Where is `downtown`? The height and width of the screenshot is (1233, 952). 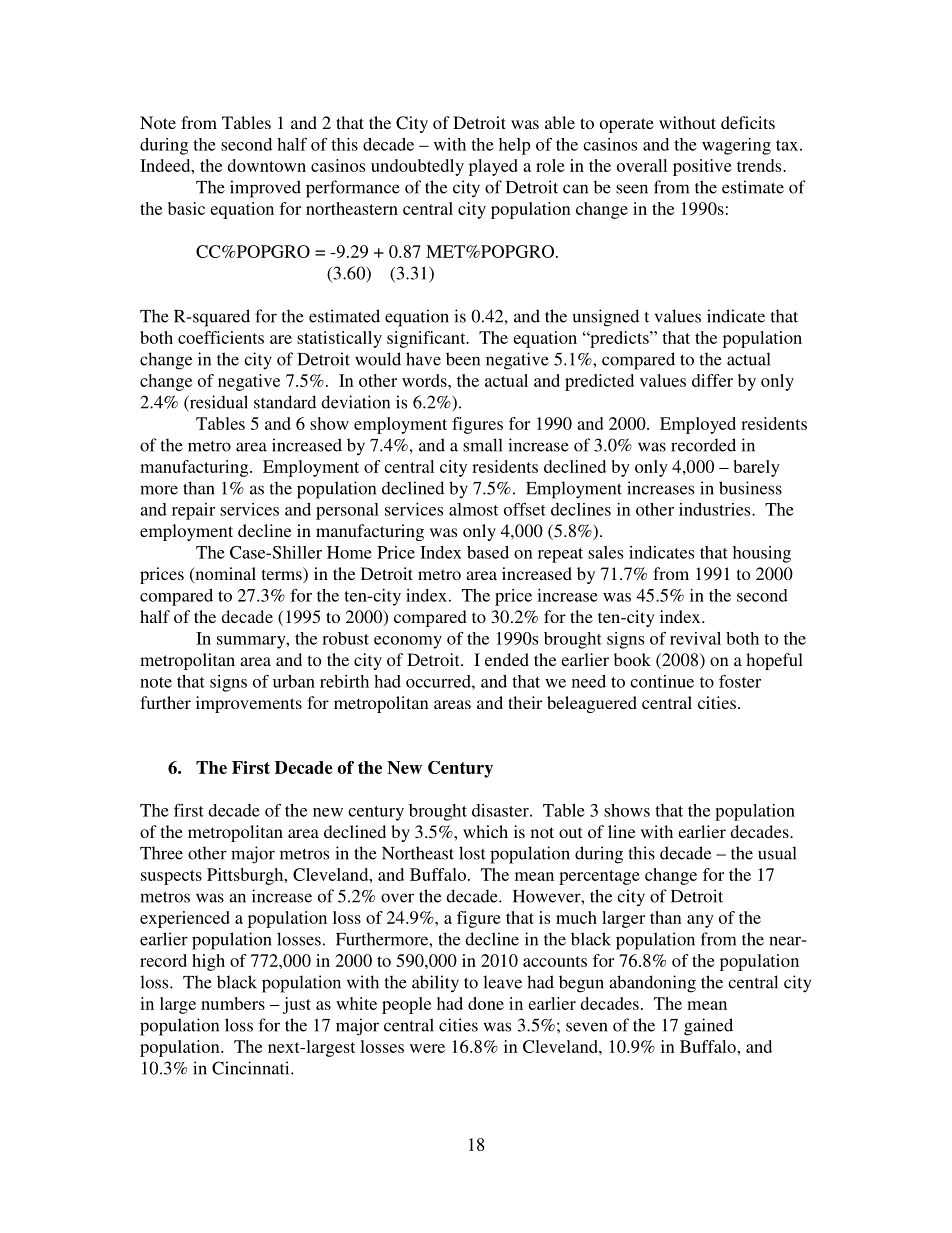 downtown is located at coordinates (267, 165).
